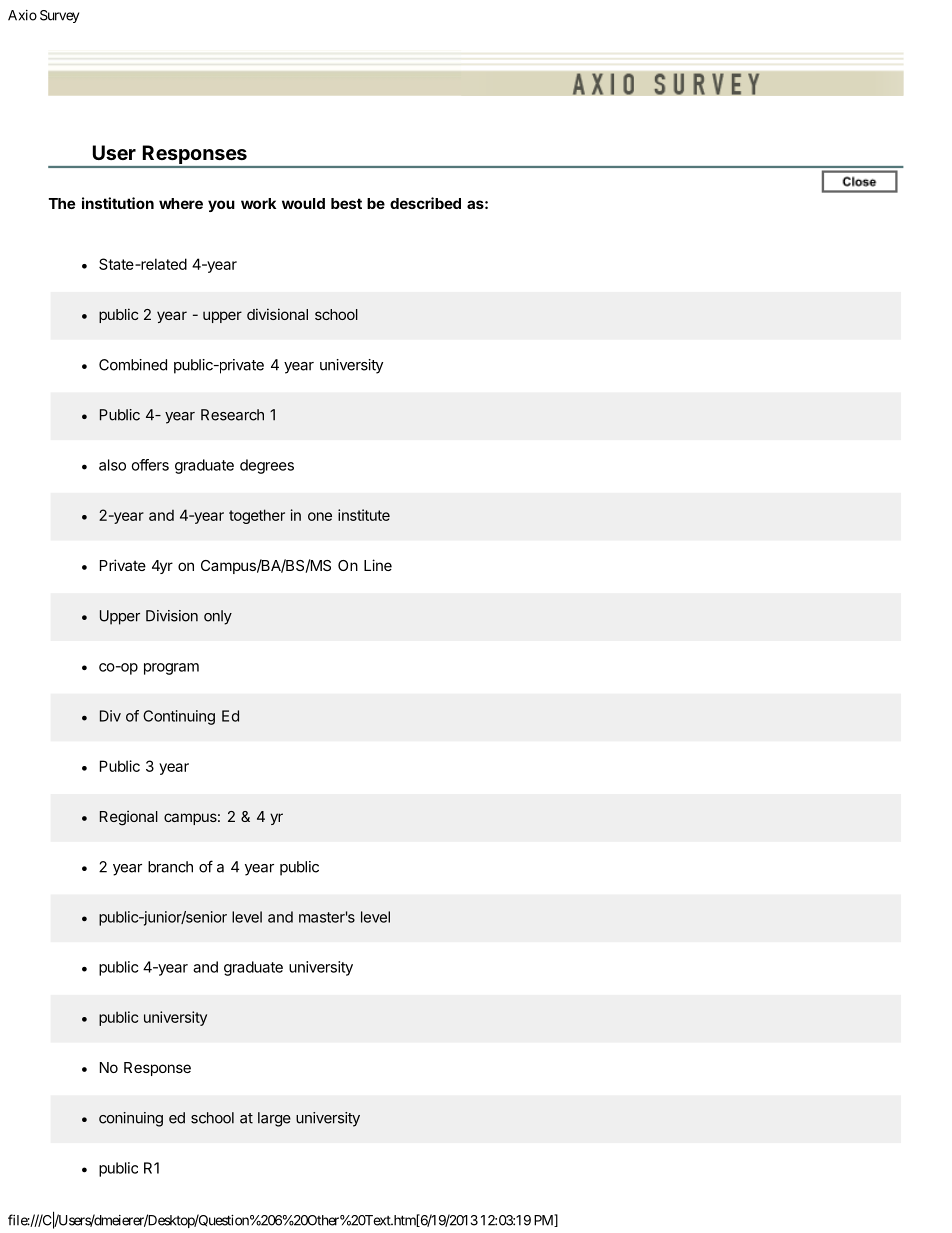 Image resolution: width=952 pixels, height=1233 pixels. I want to click on best, so click(346, 203).
